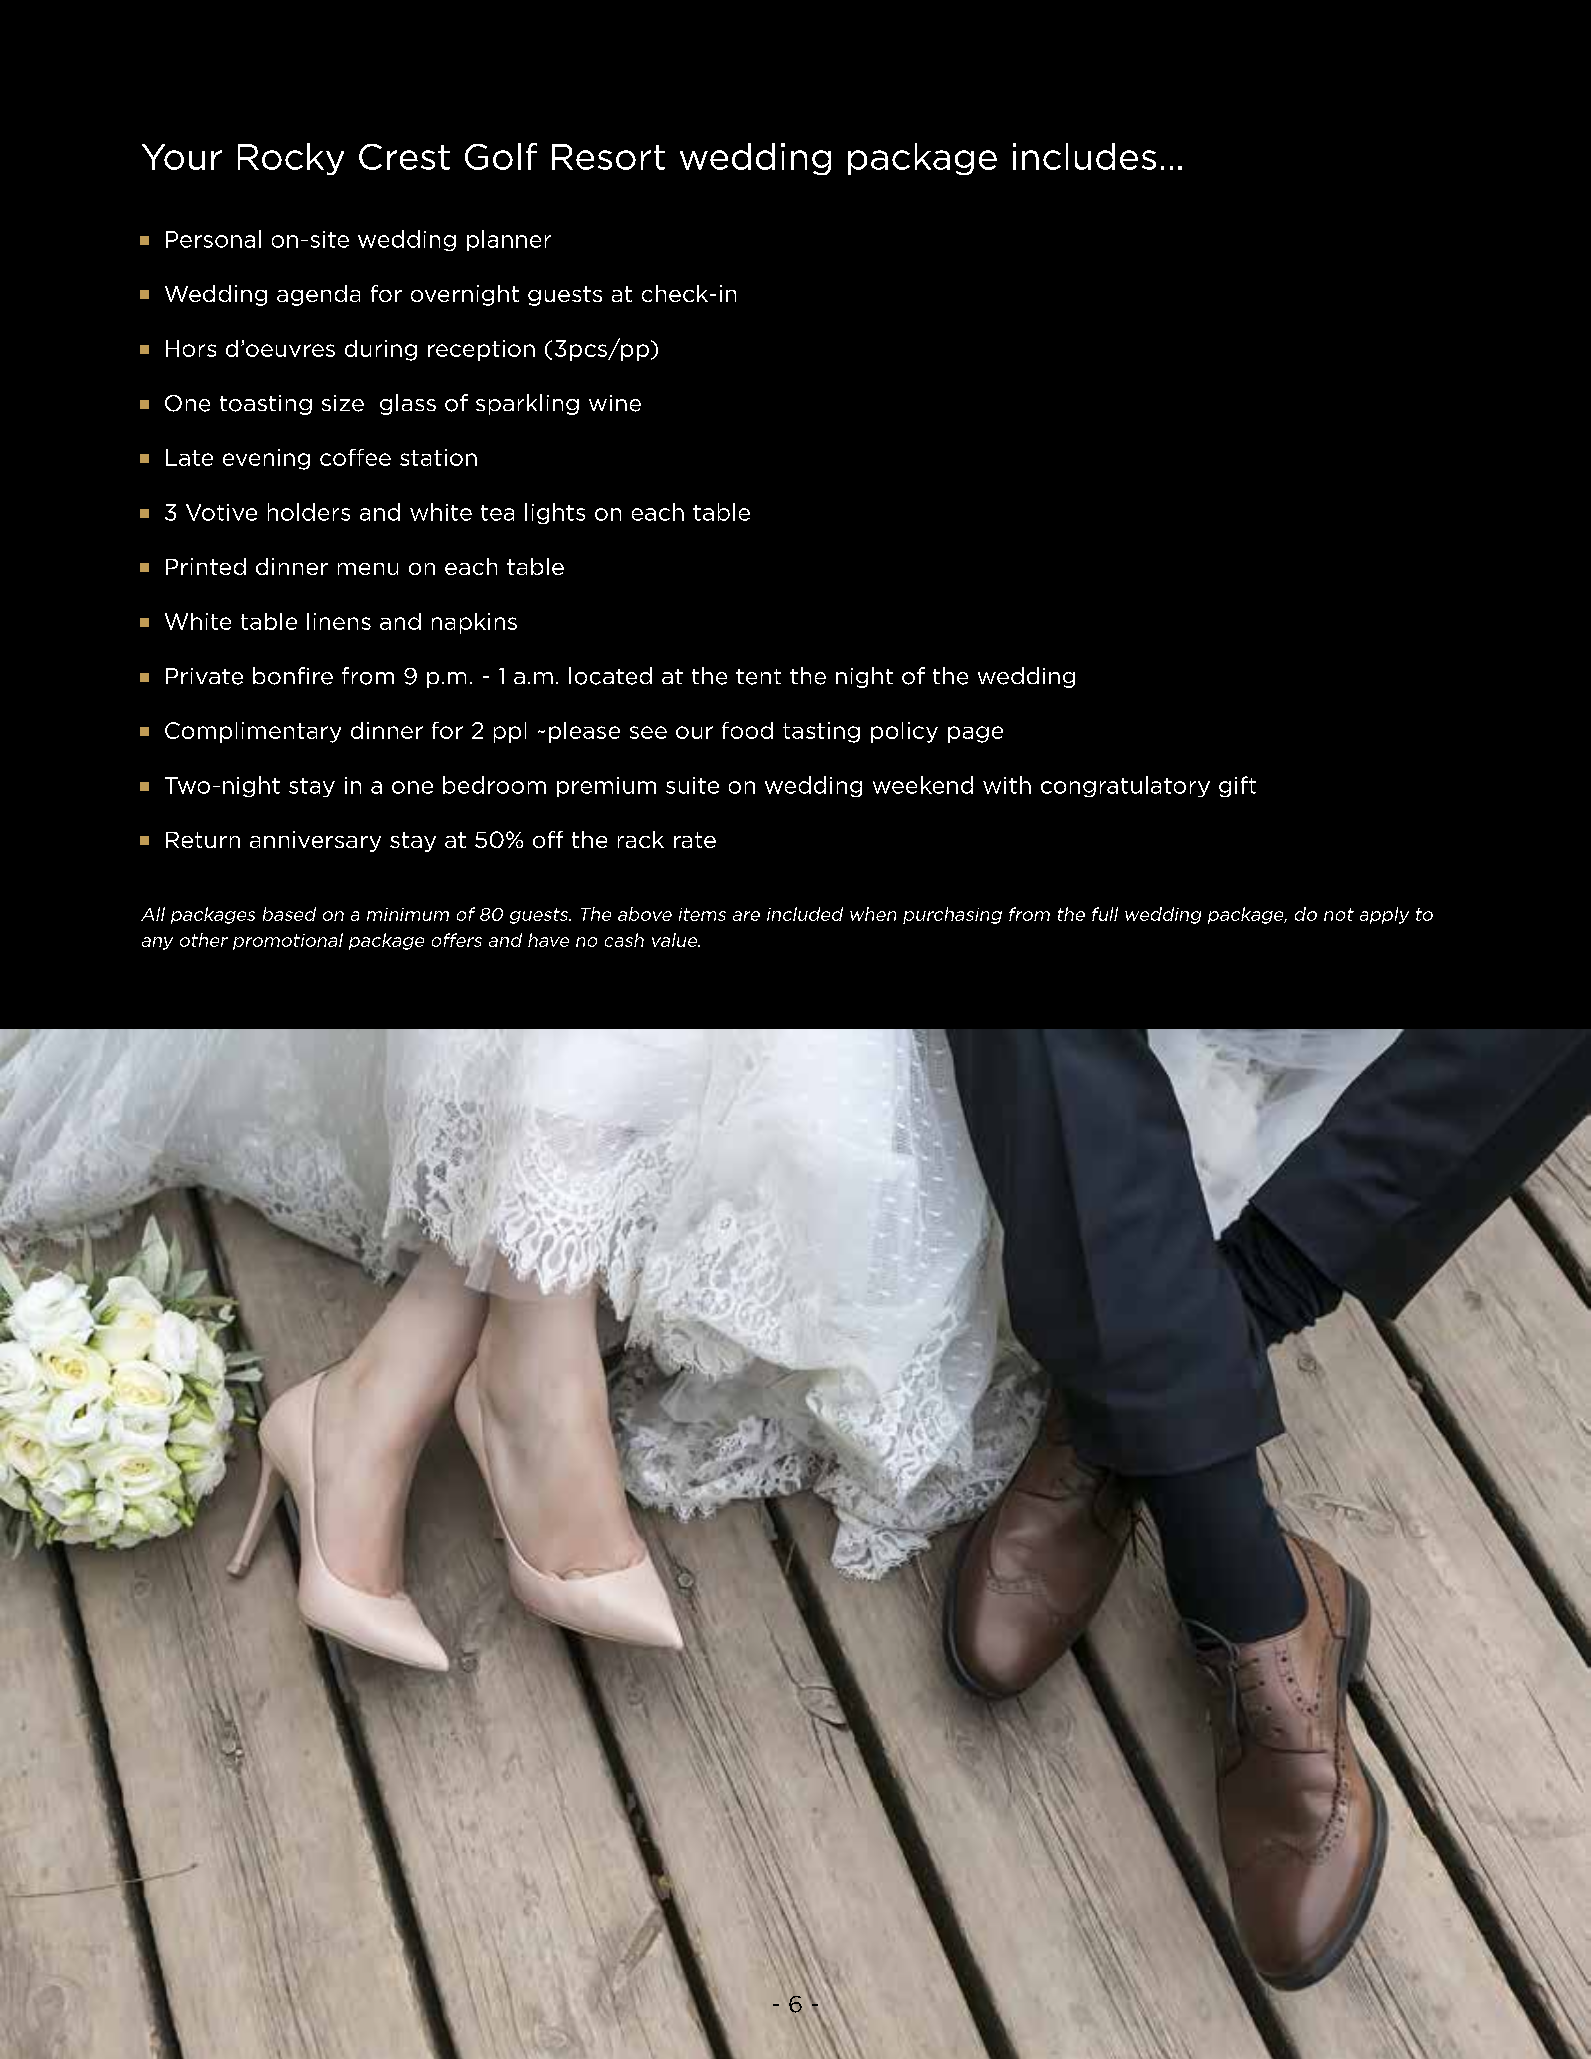 This screenshot has height=2059, width=1591. Describe the element at coordinates (615, 403) in the screenshot. I see `wine` at that location.
